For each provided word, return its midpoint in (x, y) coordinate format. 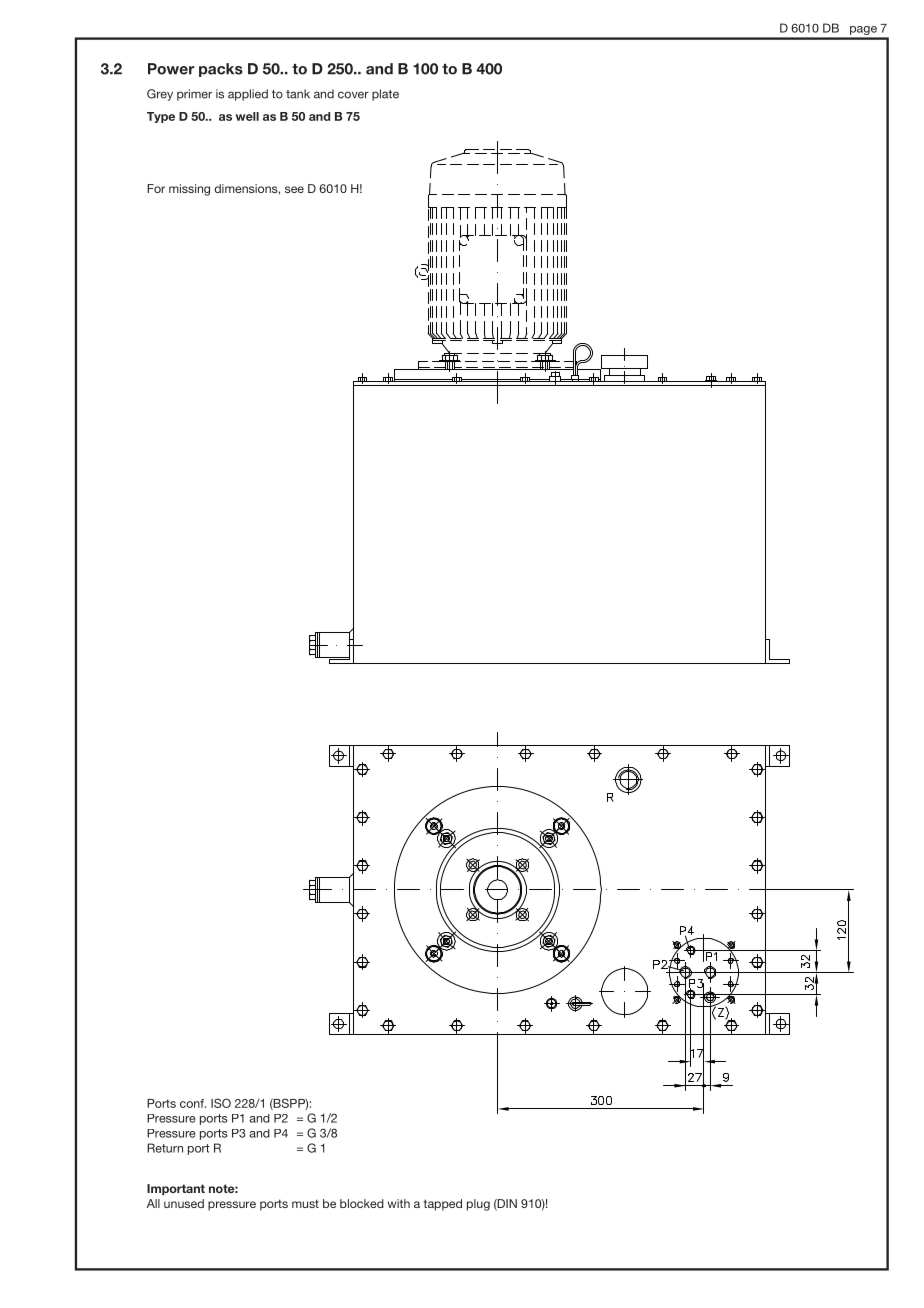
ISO (221, 1103)
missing (189, 190)
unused (184, 1203)
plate (385, 95)
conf (193, 1103)
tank (298, 94)
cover (353, 95)
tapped (443, 1205)
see (294, 189)
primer (194, 95)
